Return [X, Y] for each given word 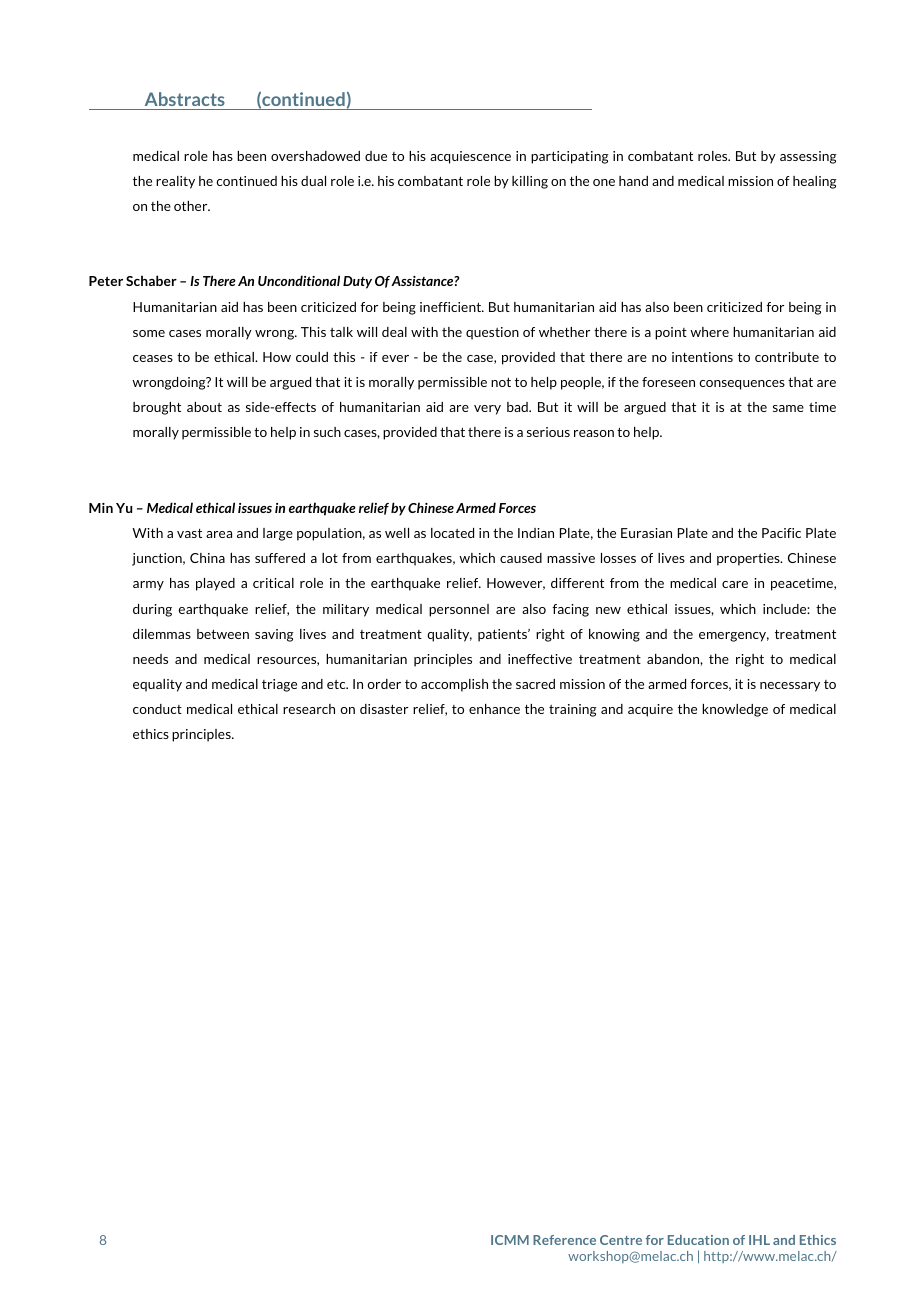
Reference [564, 1240]
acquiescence [470, 157]
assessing [808, 157]
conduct [157, 709]
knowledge [735, 710]
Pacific [781, 533]
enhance [494, 709]
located [452, 533]
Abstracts [185, 99]
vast [189, 533]
